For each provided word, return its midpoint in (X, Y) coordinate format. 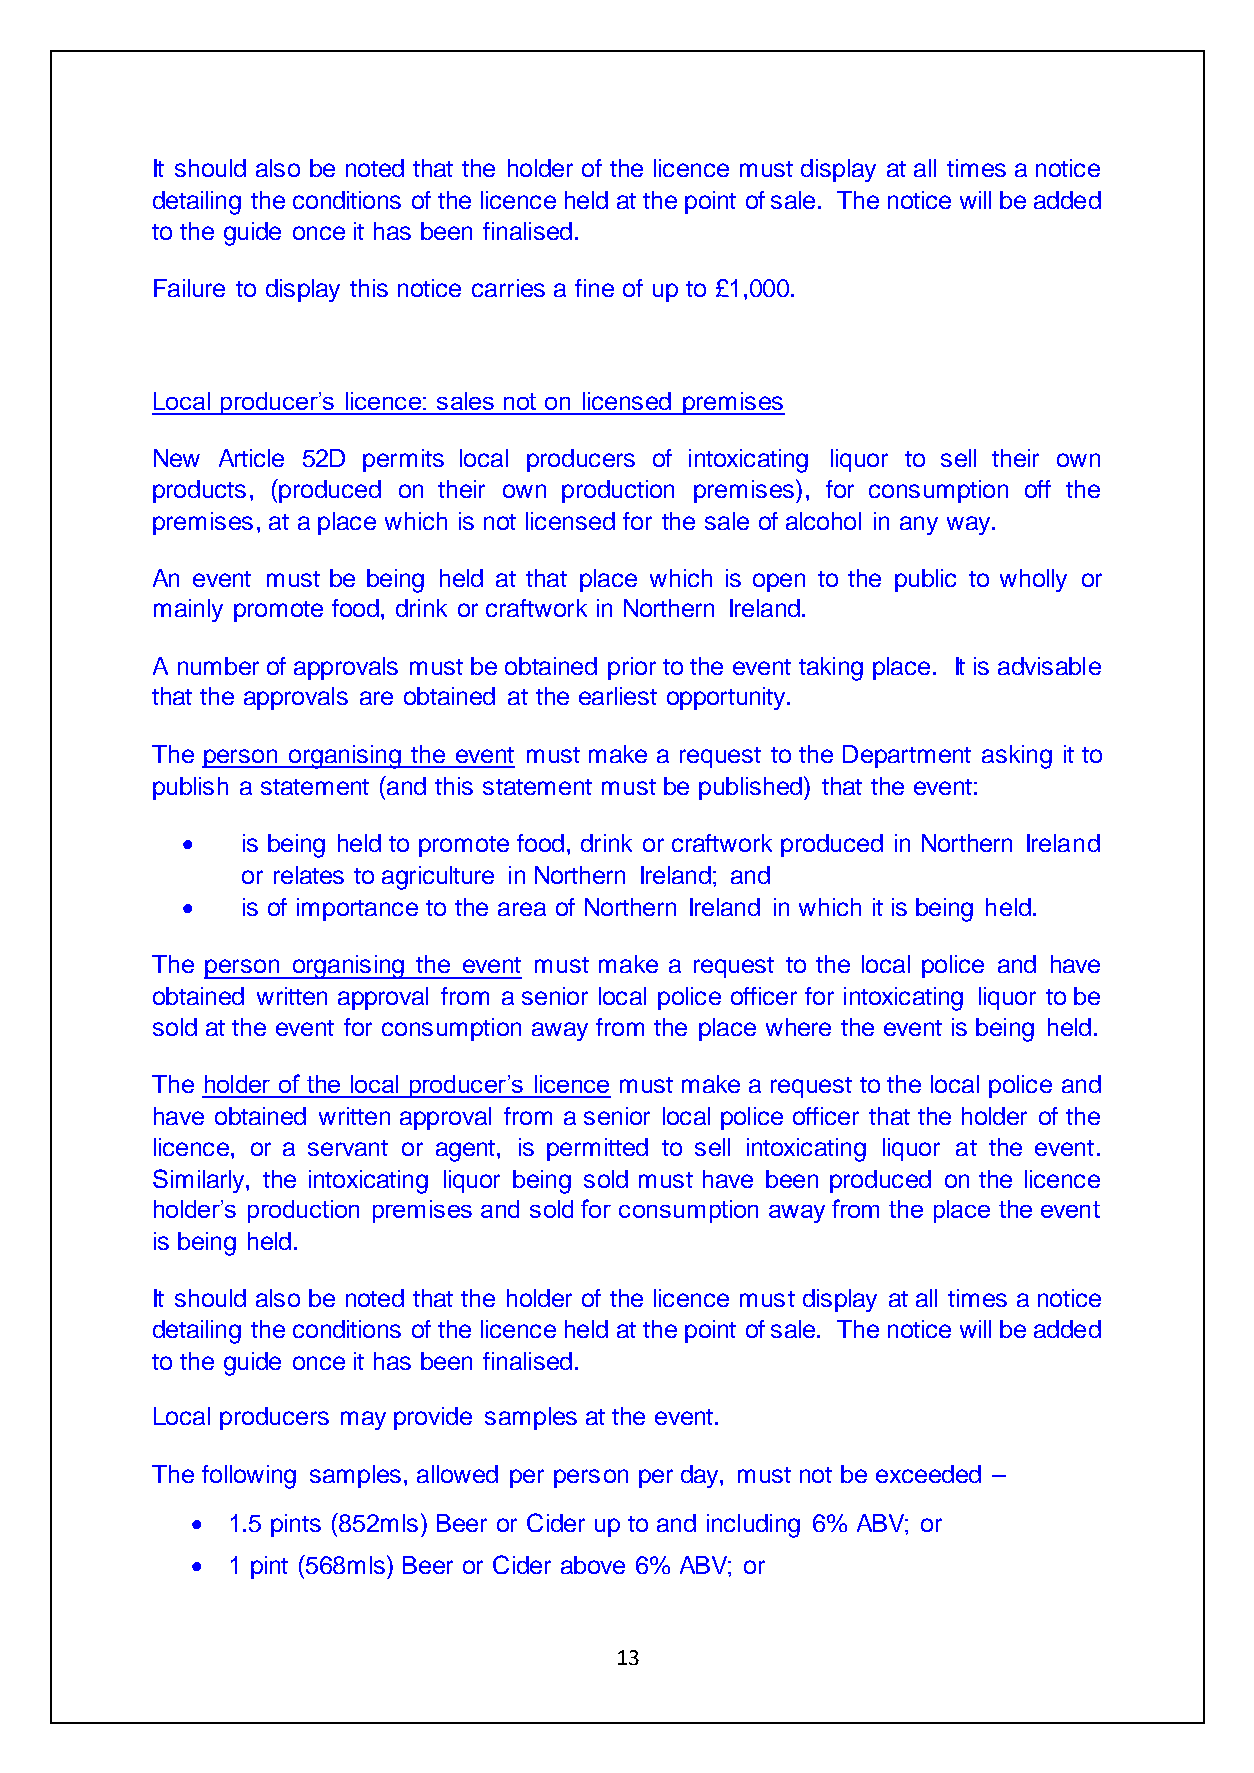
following (249, 1477)
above (593, 1565)
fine (594, 288)
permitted (597, 1149)
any (919, 525)
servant (348, 1148)
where (798, 1027)
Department (907, 756)
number (218, 666)
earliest (618, 696)
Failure (189, 288)
